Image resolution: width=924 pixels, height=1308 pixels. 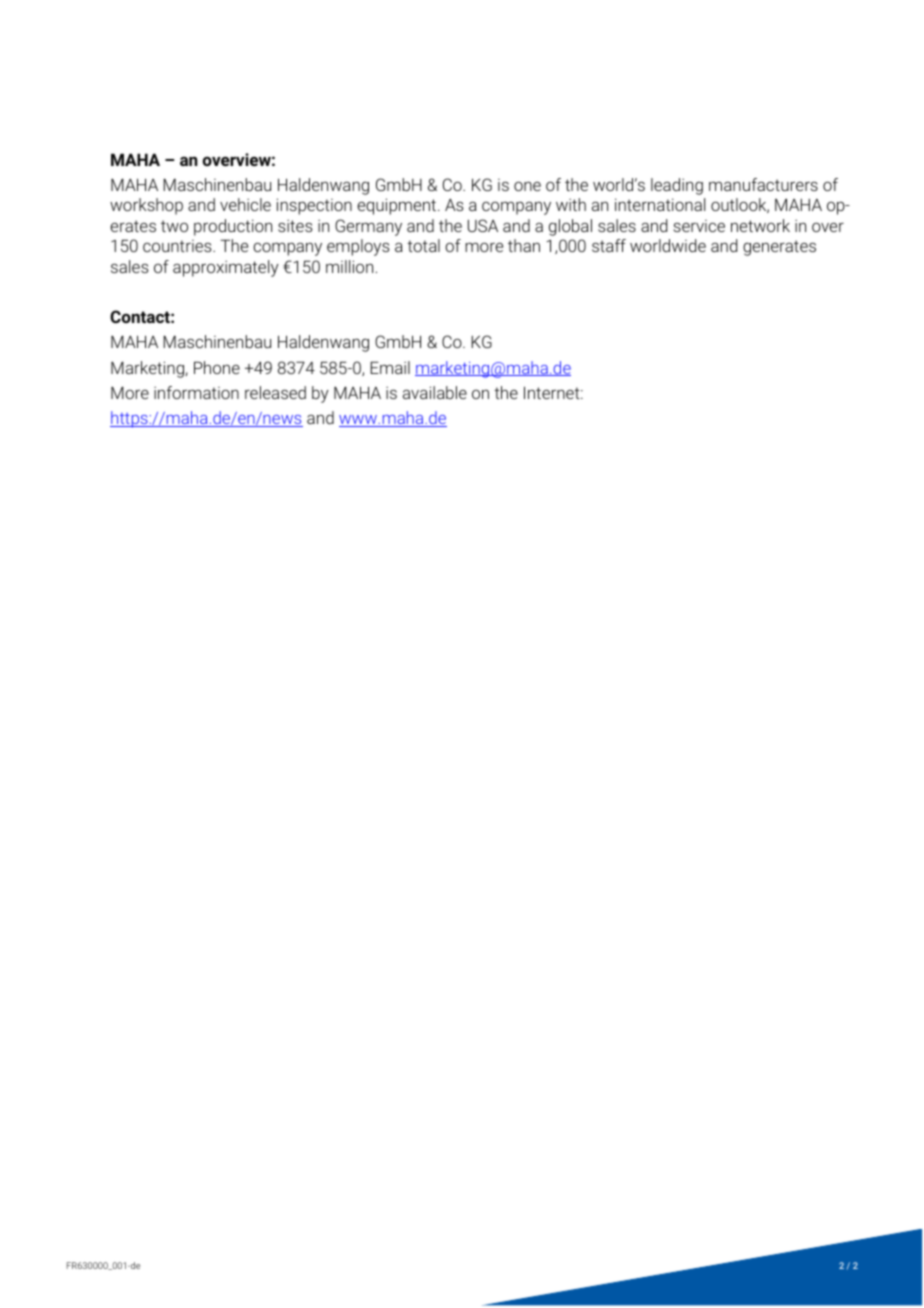 What do you see at coordinates (609, 245) in the screenshot?
I see `staff` at bounding box center [609, 245].
